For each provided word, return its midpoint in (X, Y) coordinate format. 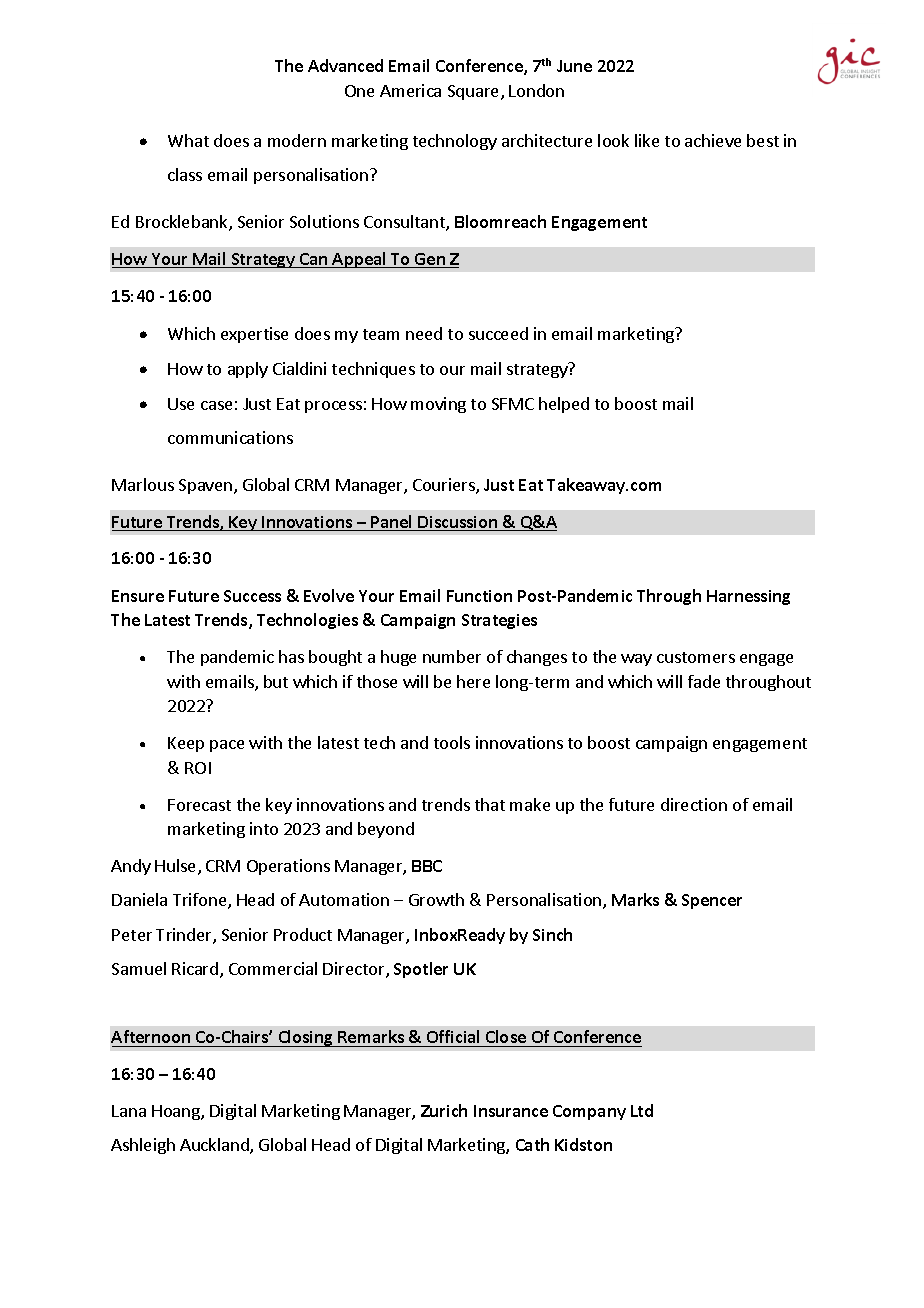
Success (252, 596)
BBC (427, 866)
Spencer (712, 901)
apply (248, 370)
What (188, 140)
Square (473, 92)
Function (479, 596)
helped (564, 405)
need (424, 333)
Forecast (199, 805)
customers (696, 657)
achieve (713, 140)
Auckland (215, 1146)
